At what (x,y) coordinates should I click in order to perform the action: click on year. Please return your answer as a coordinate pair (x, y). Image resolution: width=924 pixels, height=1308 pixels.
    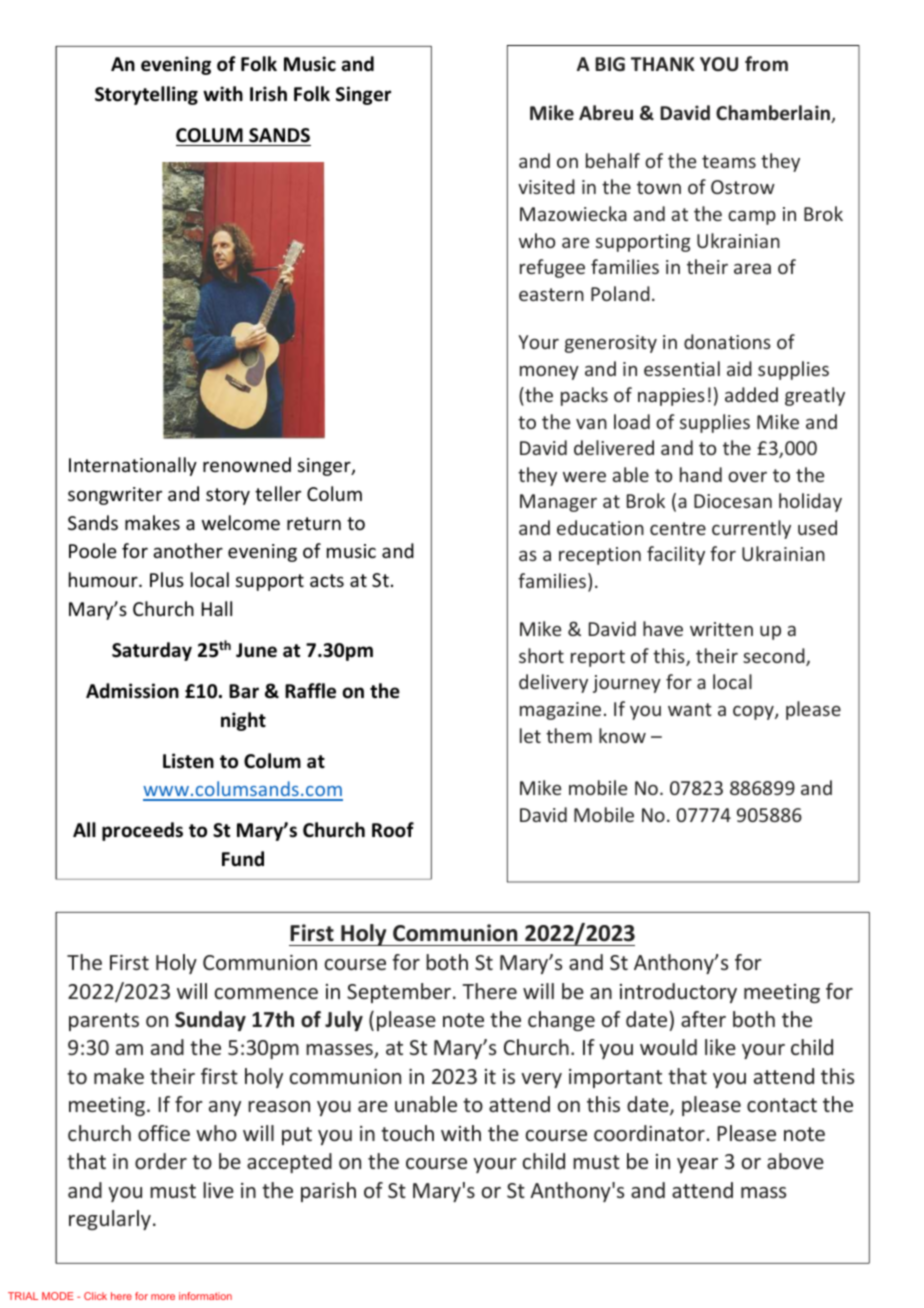
    Looking at the image, I should click on (697, 1165).
